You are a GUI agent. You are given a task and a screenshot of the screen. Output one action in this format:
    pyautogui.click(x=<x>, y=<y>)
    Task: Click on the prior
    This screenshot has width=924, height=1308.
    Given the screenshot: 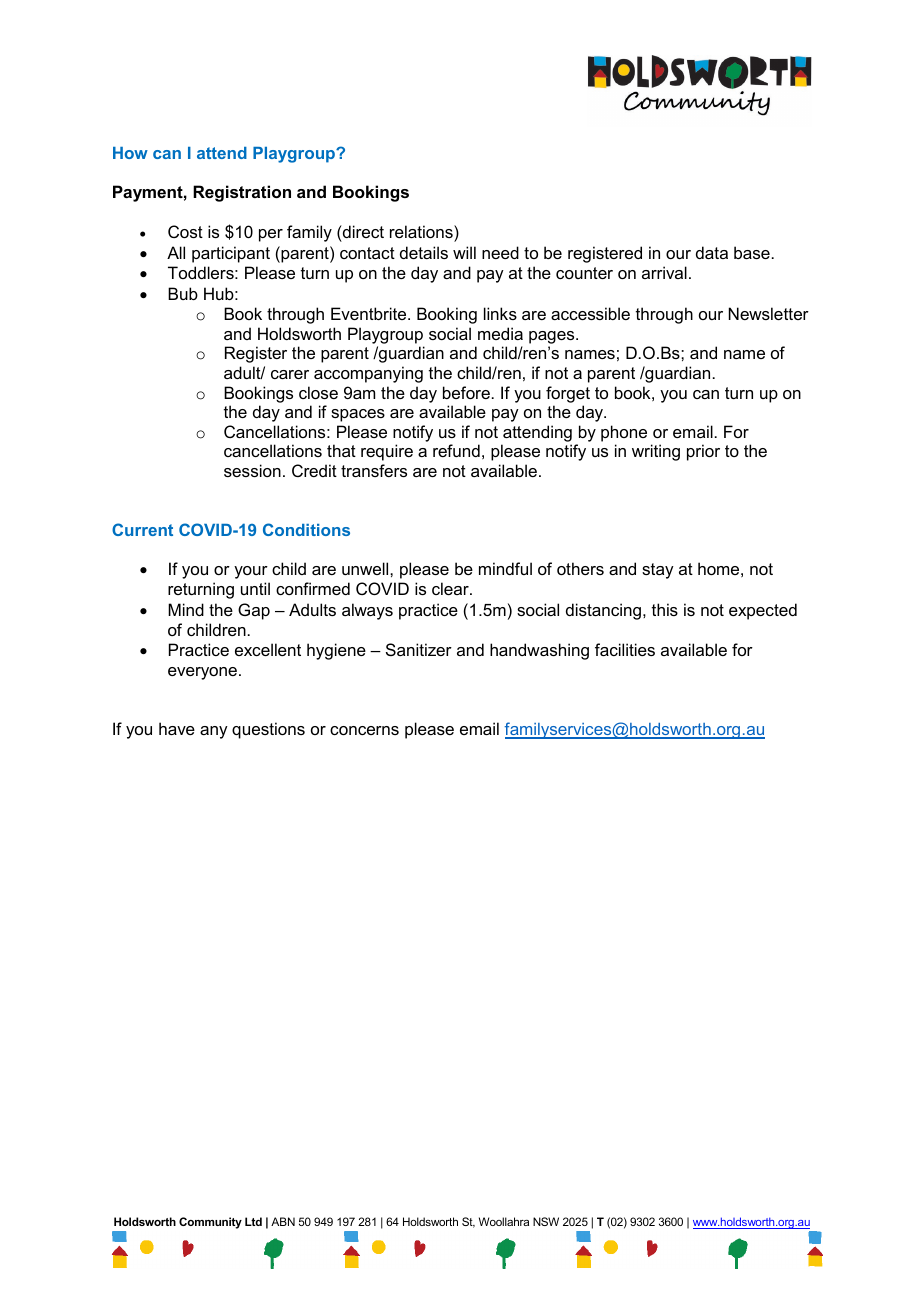 What is the action you would take?
    pyautogui.click(x=703, y=452)
